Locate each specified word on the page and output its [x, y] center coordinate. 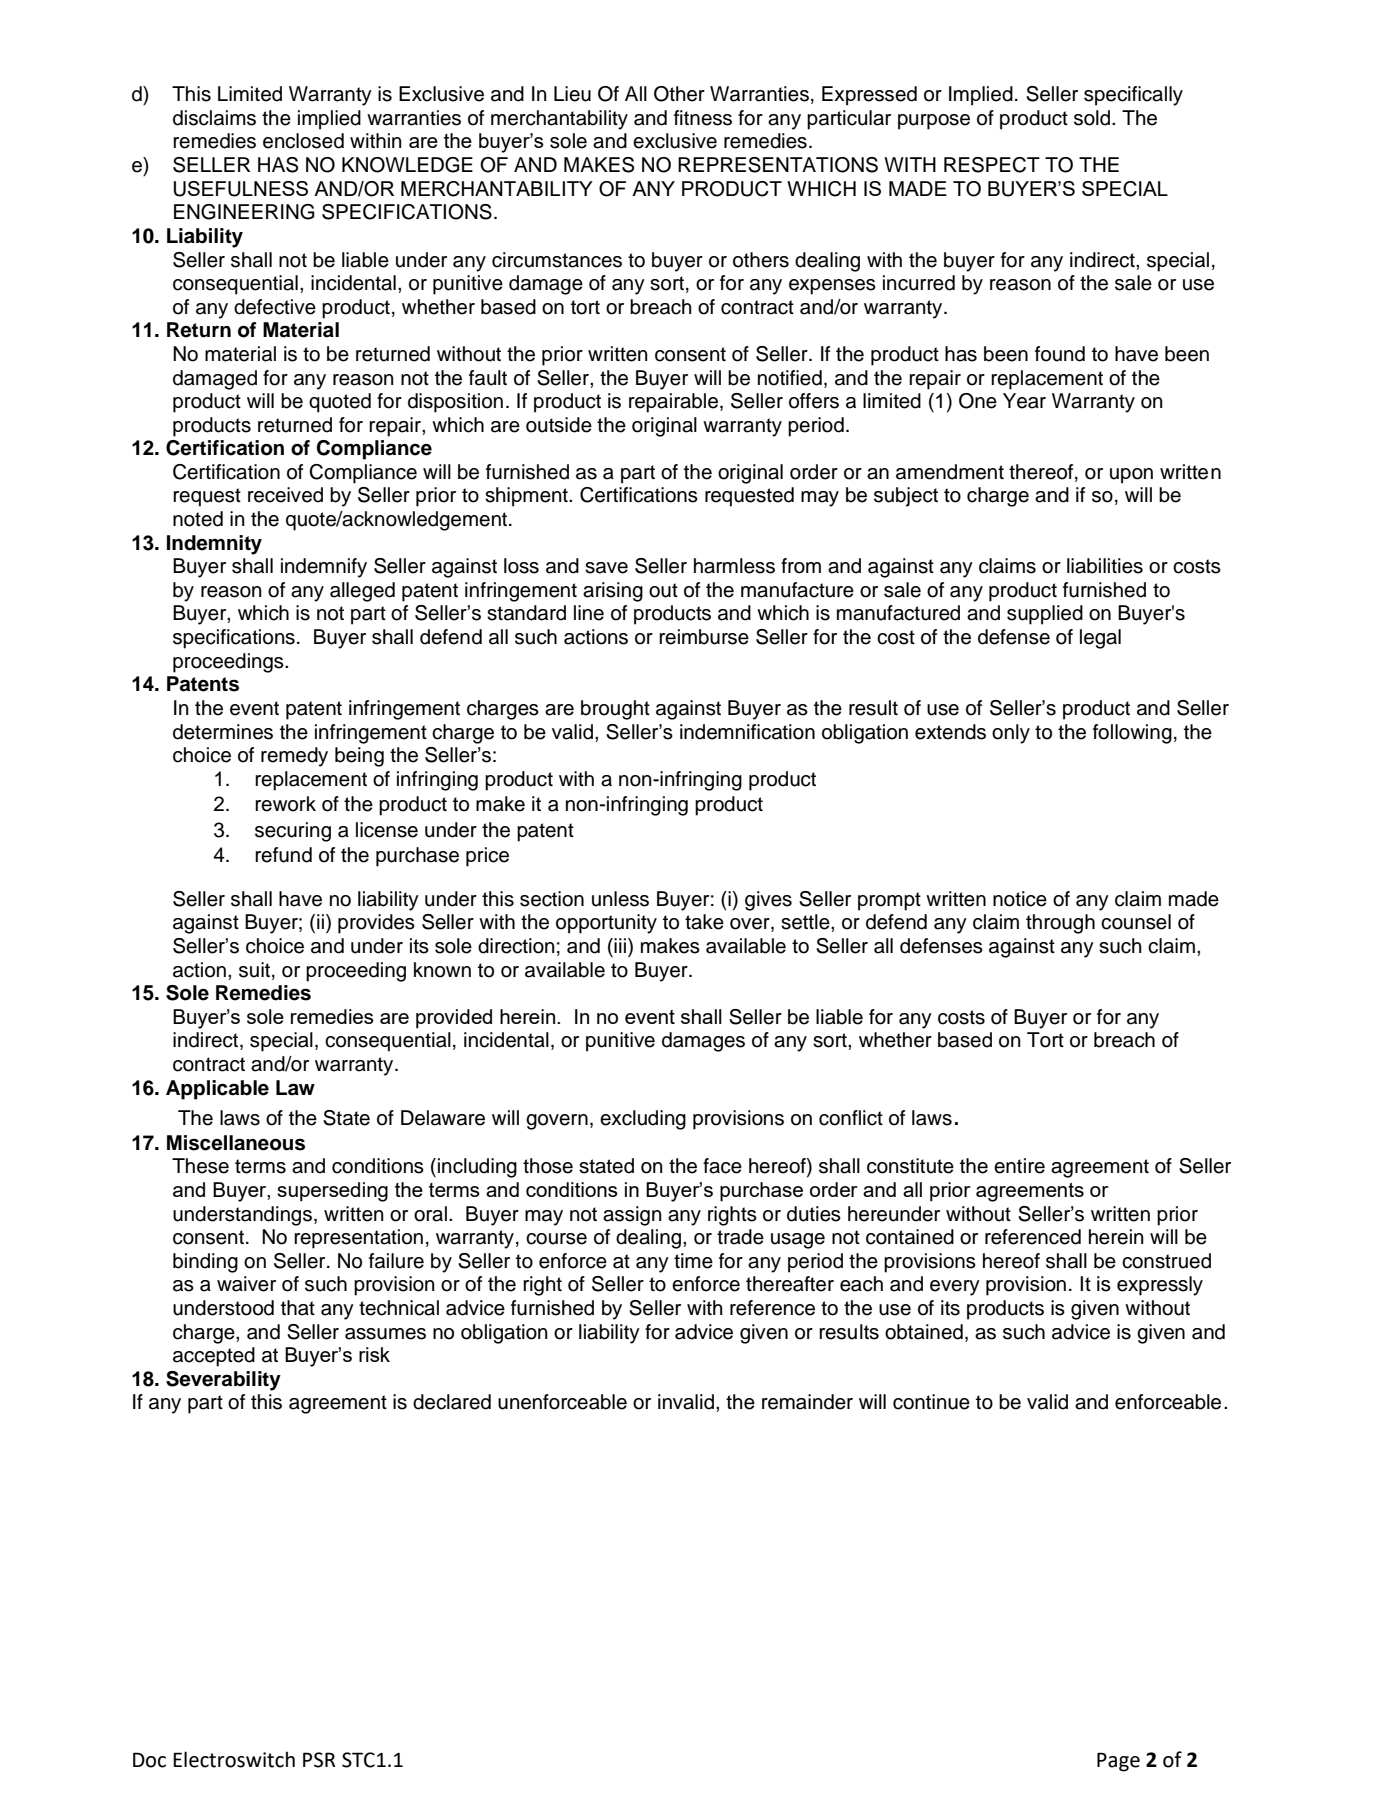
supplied [1045, 615]
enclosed [303, 141]
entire [1019, 1166]
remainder [807, 1402]
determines [223, 732]
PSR [319, 1760]
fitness [703, 118]
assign [632, 1216]
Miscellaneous [236, 1143]
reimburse [704, 637]
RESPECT [992, 165]
